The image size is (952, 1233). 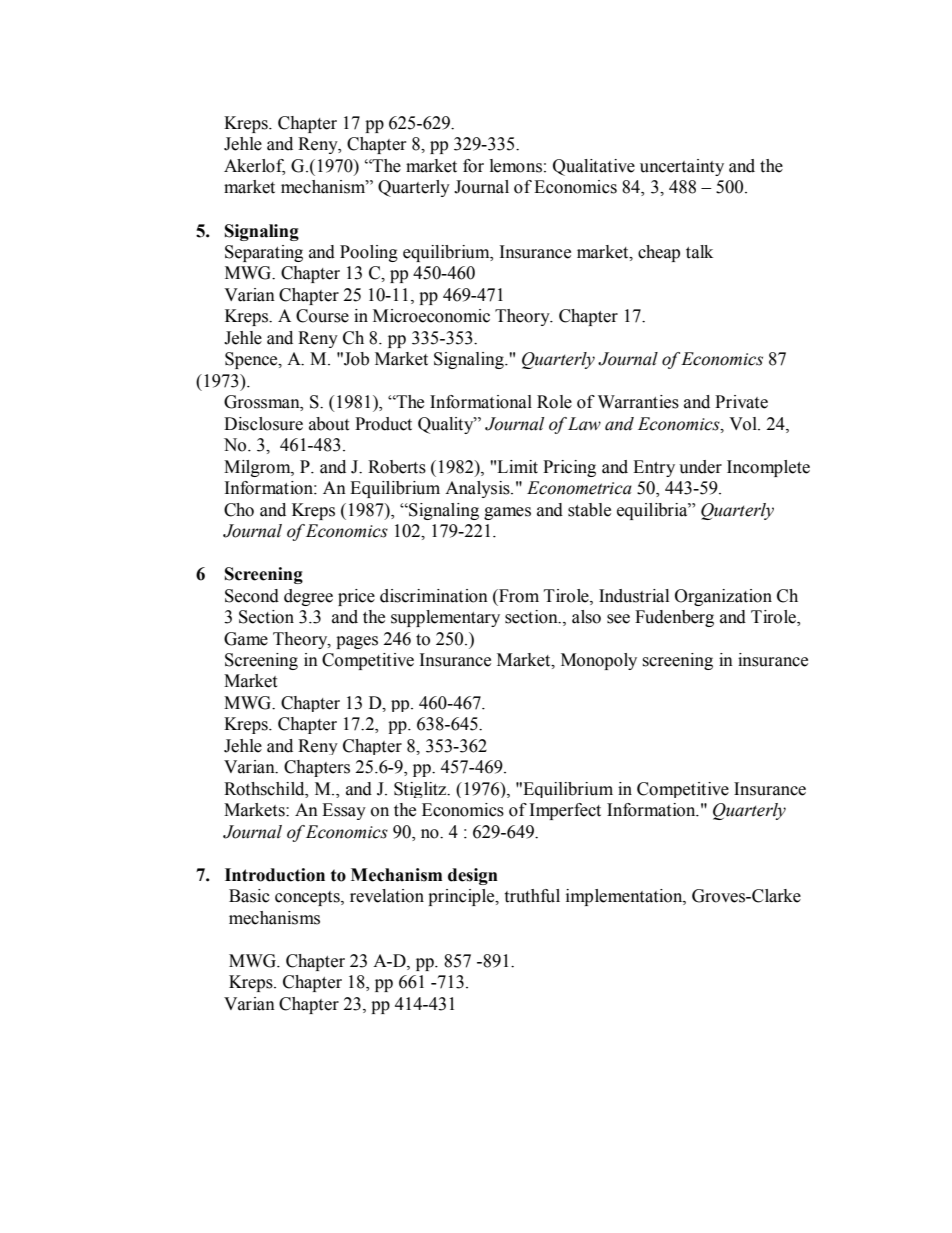 What do you see at coordinates (239, 510) in the screenshot?
I see `Cho` at bounding box center [239, 510].
